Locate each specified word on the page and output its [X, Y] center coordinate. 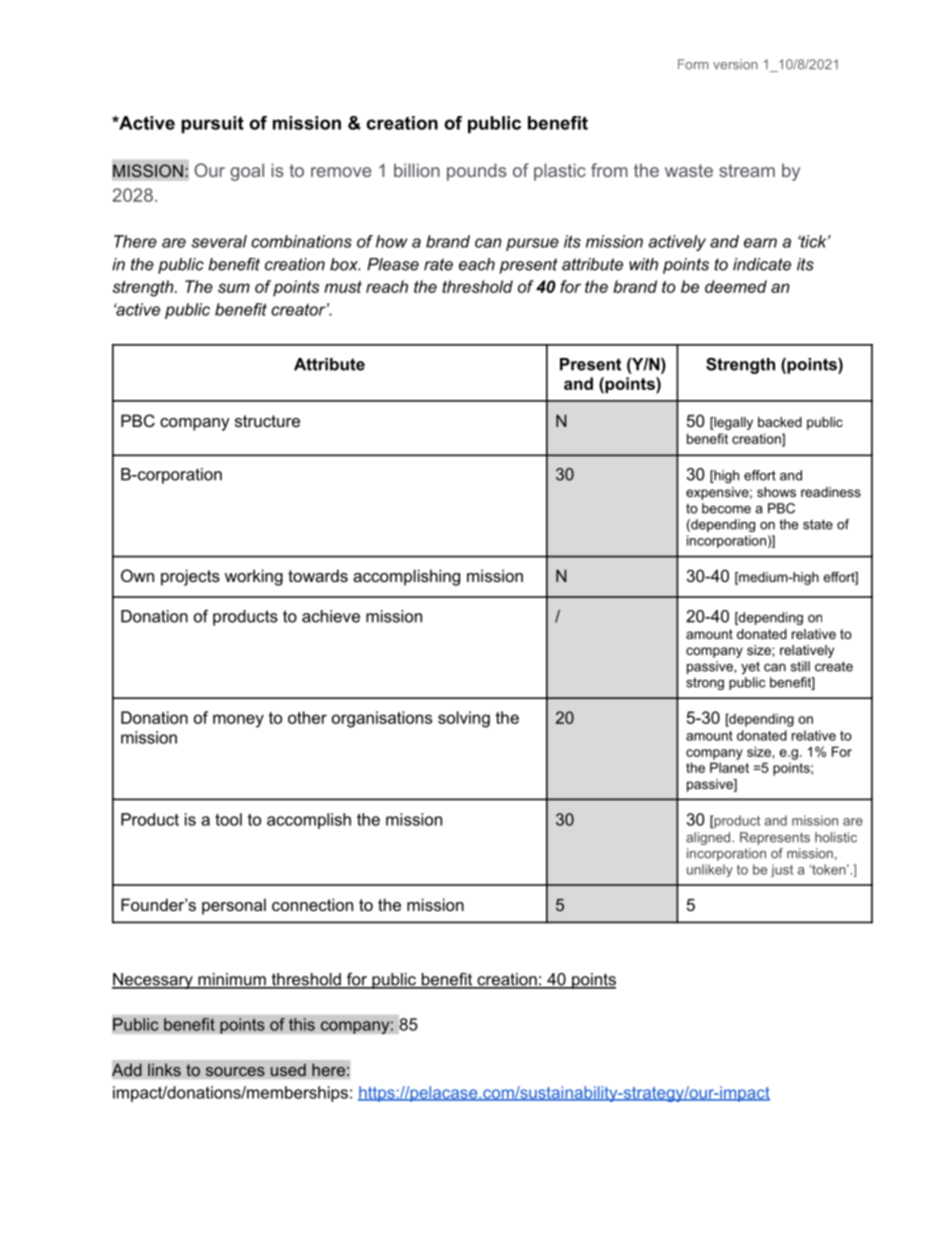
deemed [736, 286]
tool [228, 819]
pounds [477, 172]
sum [234, 288]
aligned [709, 838]
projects [190, 577]
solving [464, 719]
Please [393, 264]
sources [235, 1071]
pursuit [212, 124]
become [726, 508]
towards [318, 575]
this [302, 1024]
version [735, 64]
